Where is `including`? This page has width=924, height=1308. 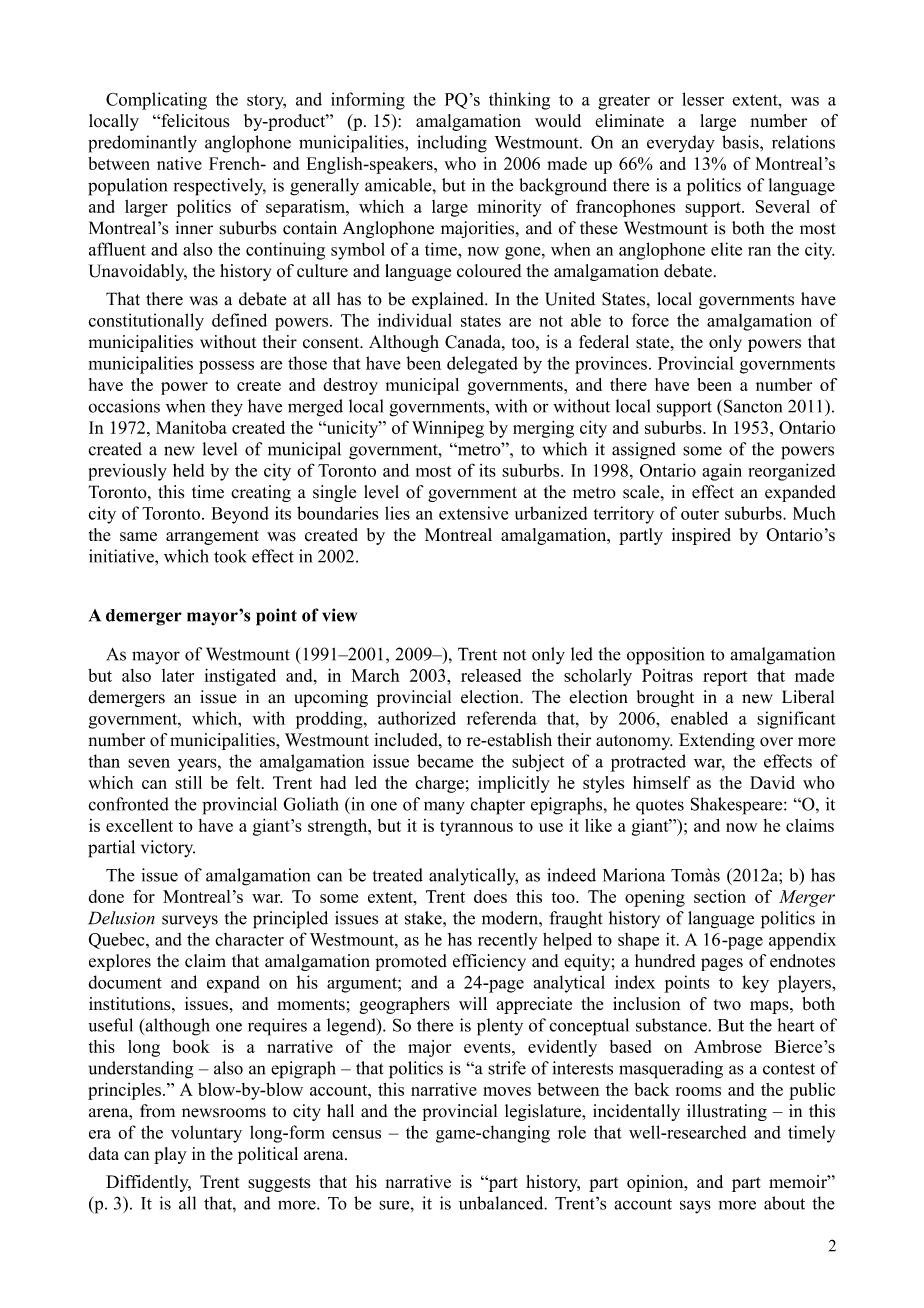
including is located at coordinates (452, 144).
